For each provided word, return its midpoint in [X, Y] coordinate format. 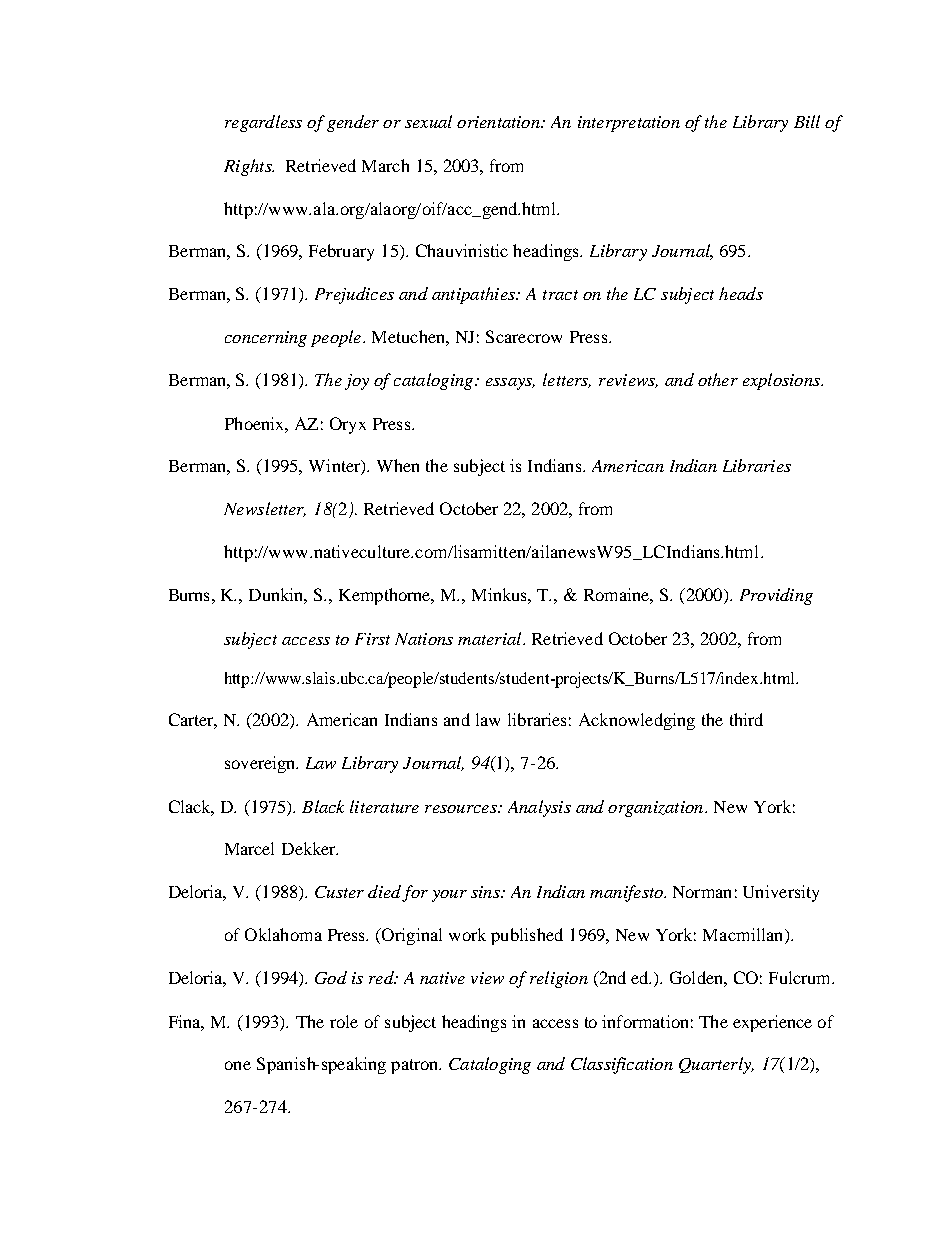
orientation [499, 122]
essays [510, 384]
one [238, 1065]
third [746, 719]
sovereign [261, 764]
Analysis [539, 808]
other [718, 379]
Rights [249, 167]
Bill [807, 121]
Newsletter [265, 509]
